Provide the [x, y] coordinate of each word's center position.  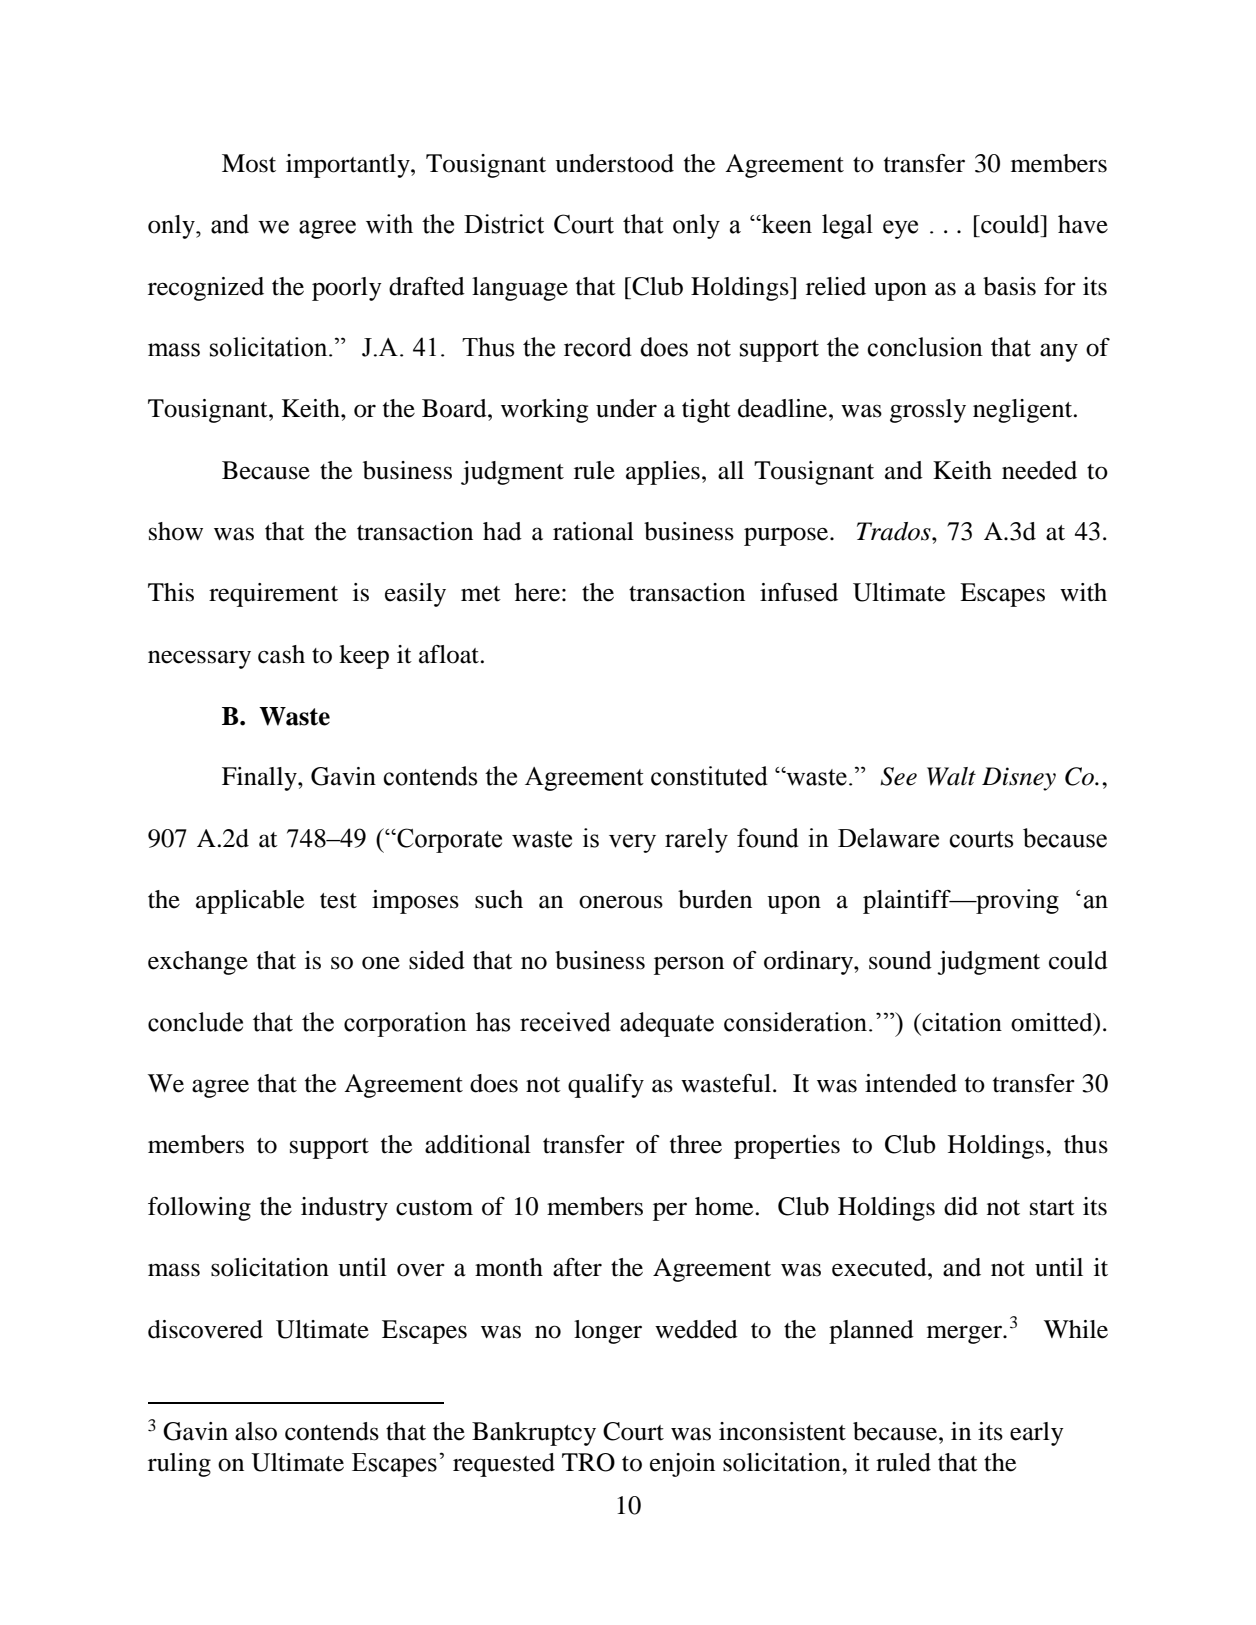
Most [249, 163]
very [632, 843]
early [1037, 1434]
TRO [588, 1462]
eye [900, 229]
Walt [951, 776]
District [504, 224]
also [256, 1431]
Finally [260, 779]
